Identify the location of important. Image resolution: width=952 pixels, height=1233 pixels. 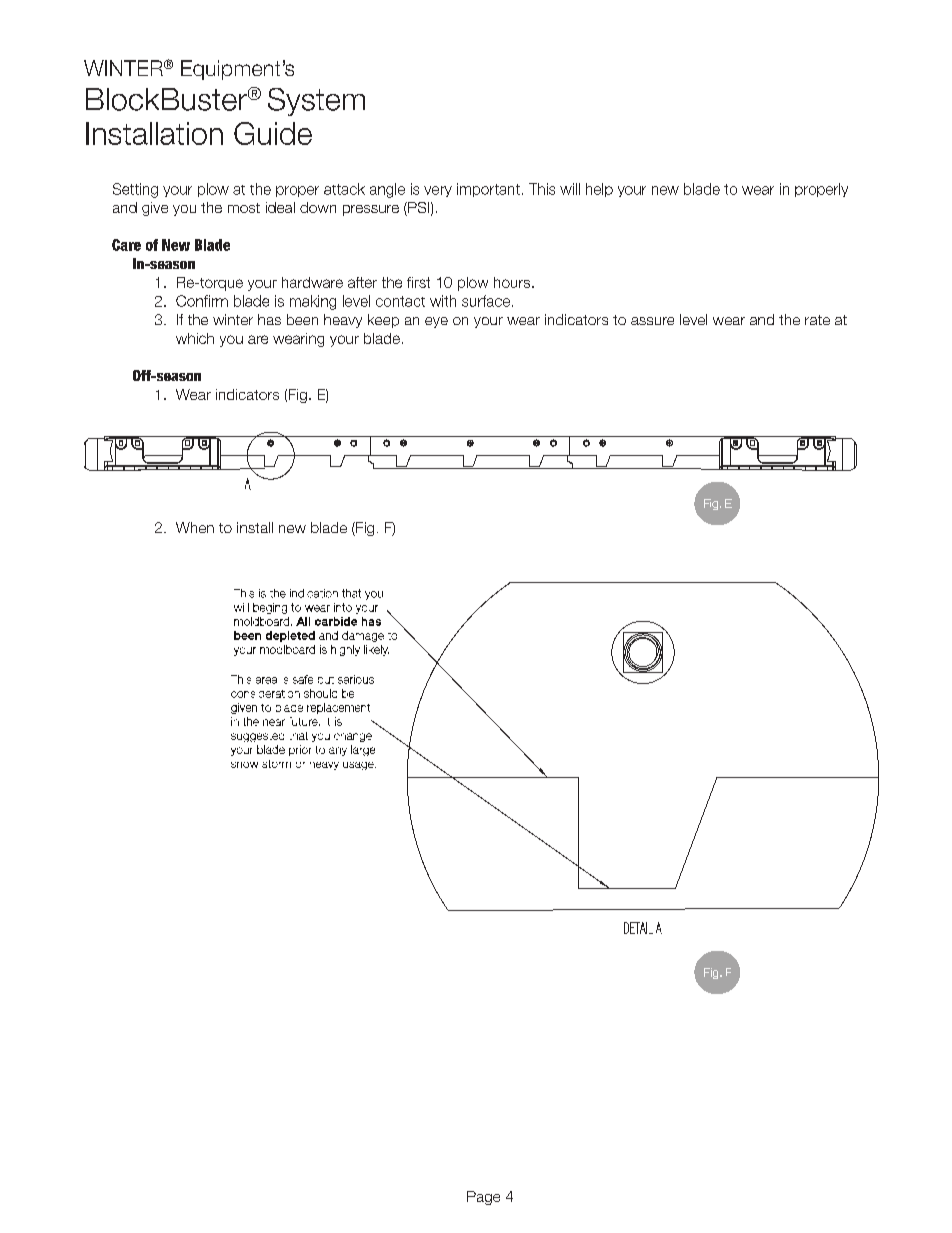
(488, 190).
